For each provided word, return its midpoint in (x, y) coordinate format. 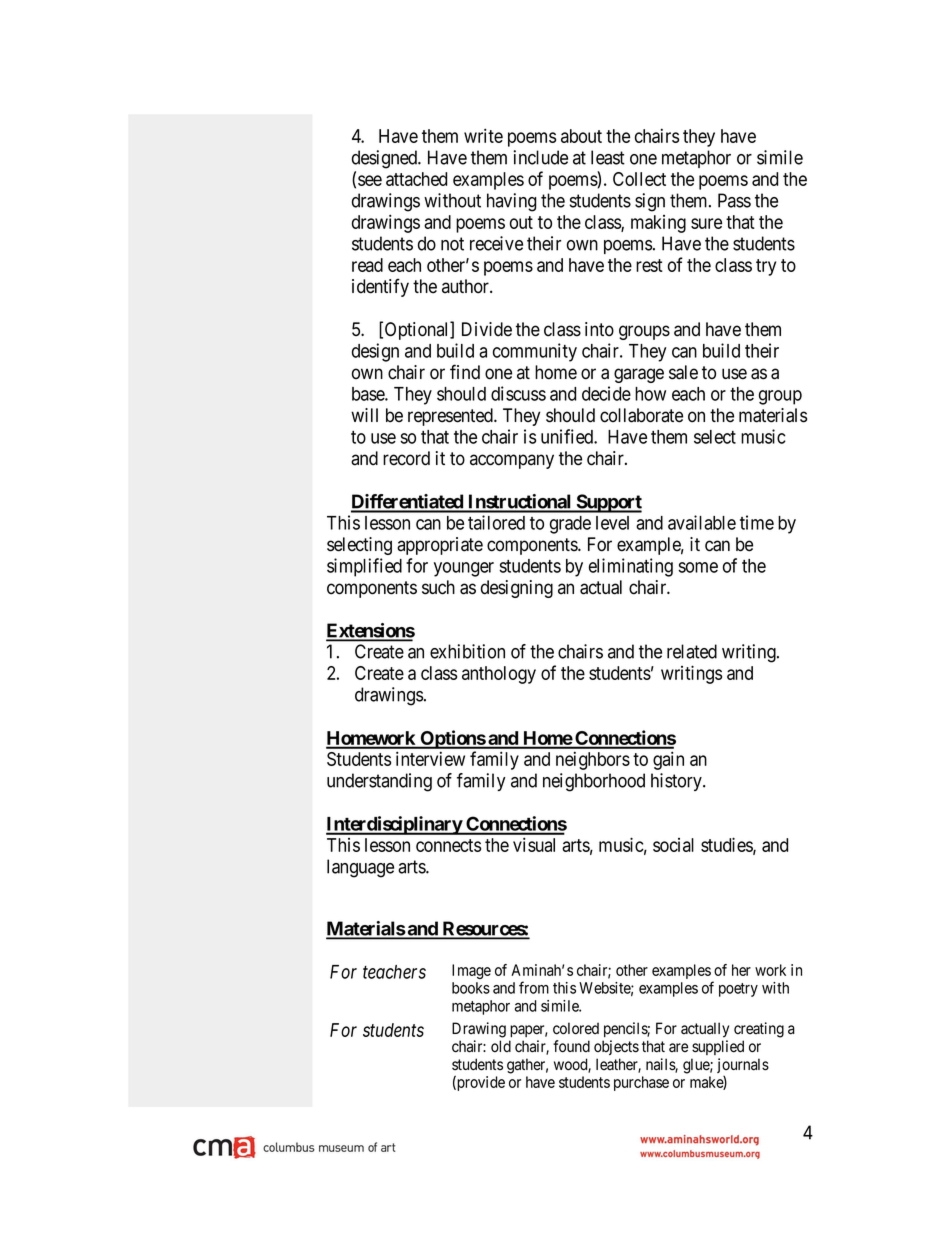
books (471, 988)
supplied (718, 1047)
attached (416, 179)
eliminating (631, 567)
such (438, 587)
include (541, 157)
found (571, 1046)
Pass (734, 200)
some (698, 567)
